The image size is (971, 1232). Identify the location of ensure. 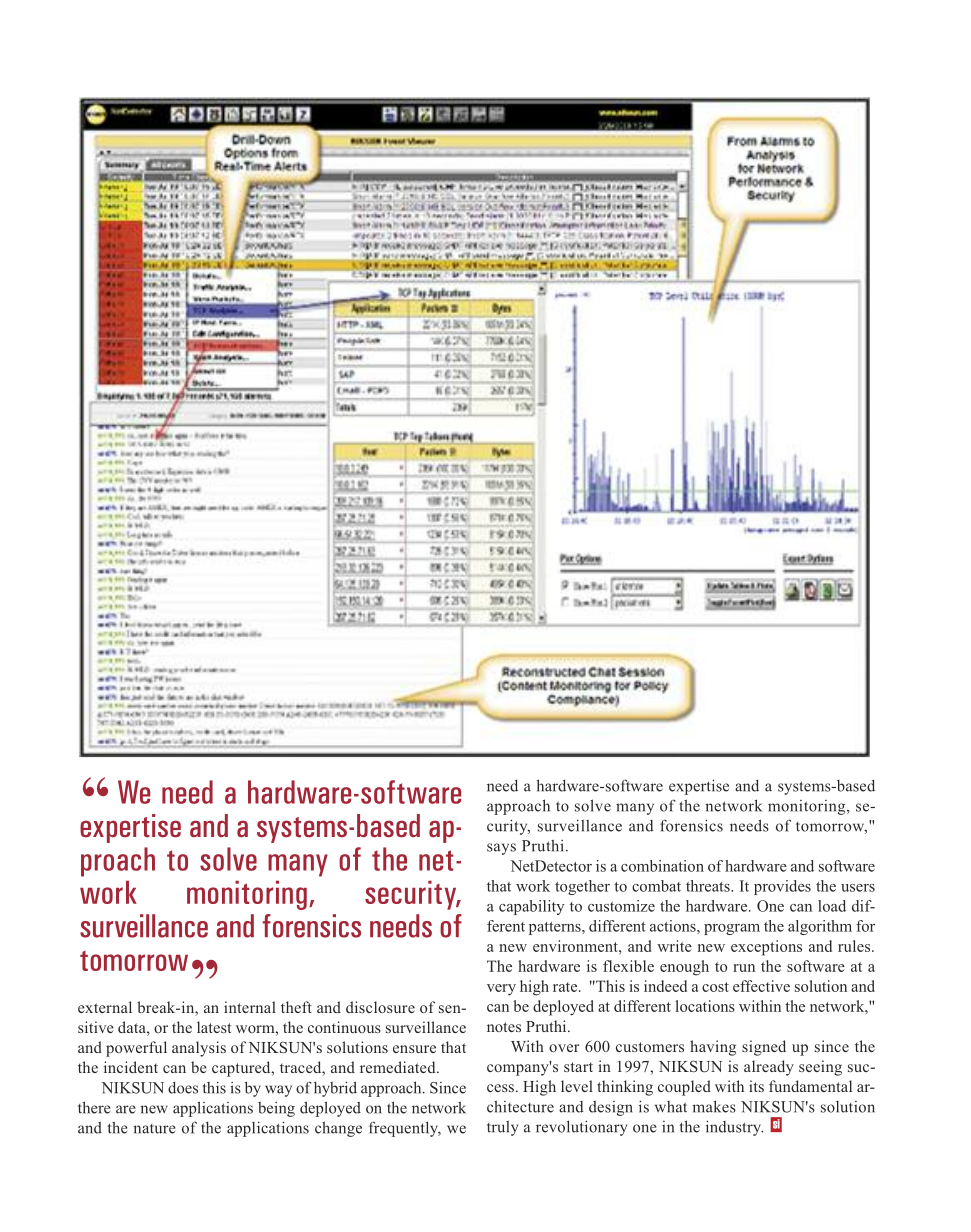
(414, 1049).
